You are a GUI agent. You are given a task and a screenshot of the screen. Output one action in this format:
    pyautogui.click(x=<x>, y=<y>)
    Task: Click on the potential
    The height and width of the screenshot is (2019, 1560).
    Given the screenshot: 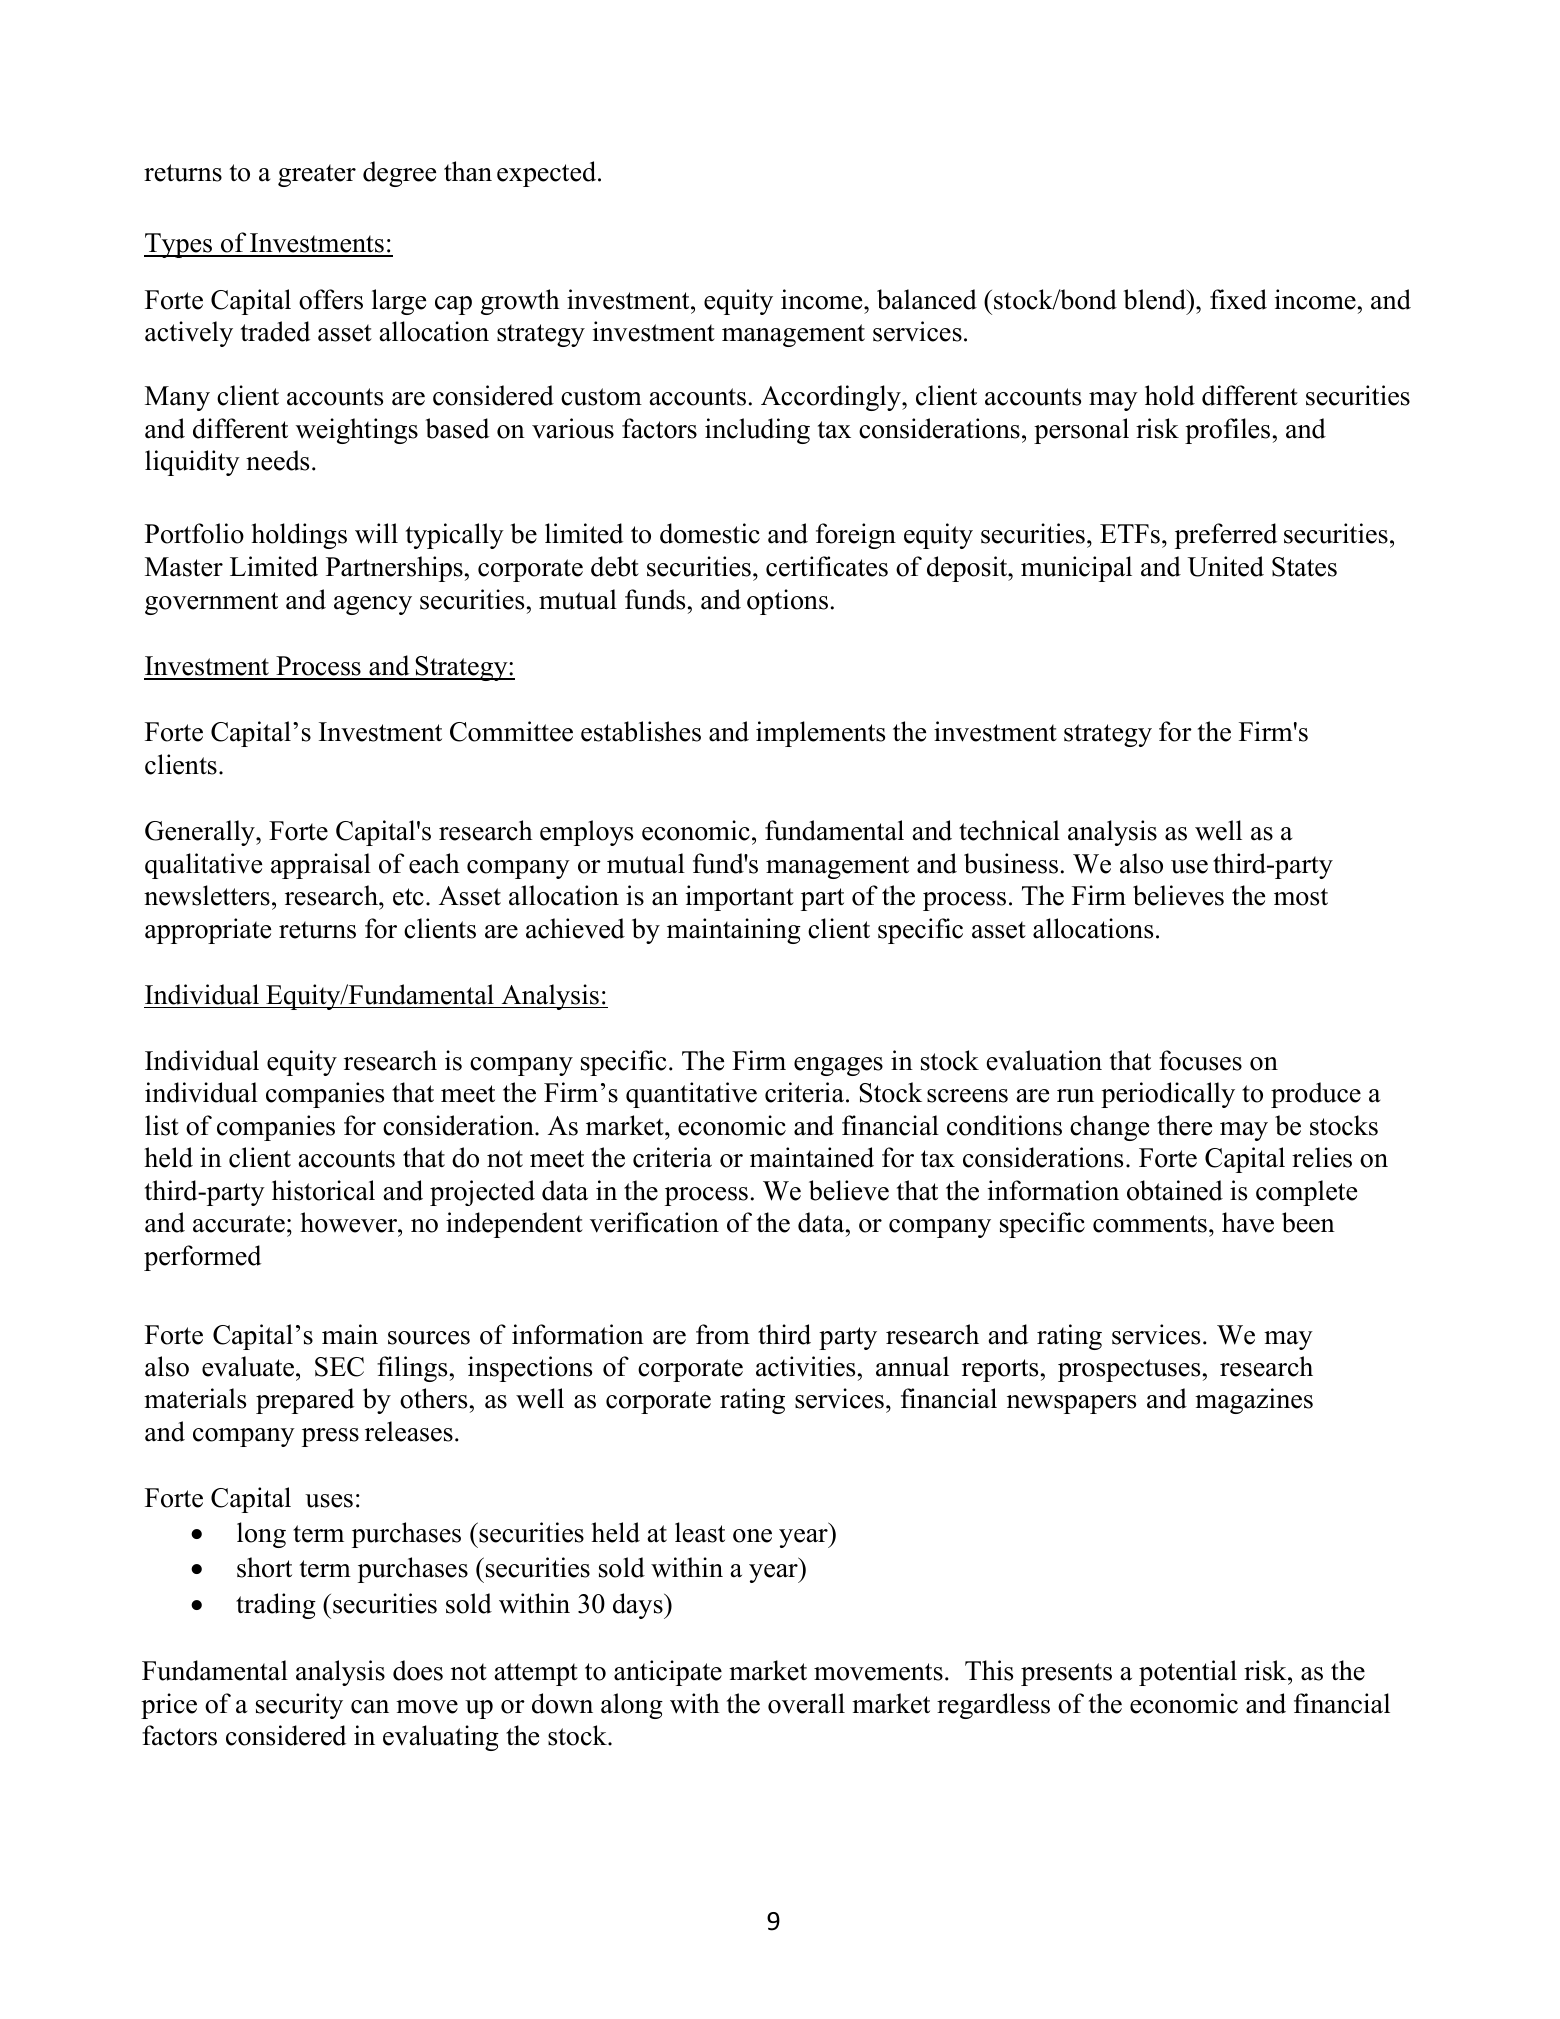 What is the action you would take?
    pyautogui.click(x=1188, y=1673)
